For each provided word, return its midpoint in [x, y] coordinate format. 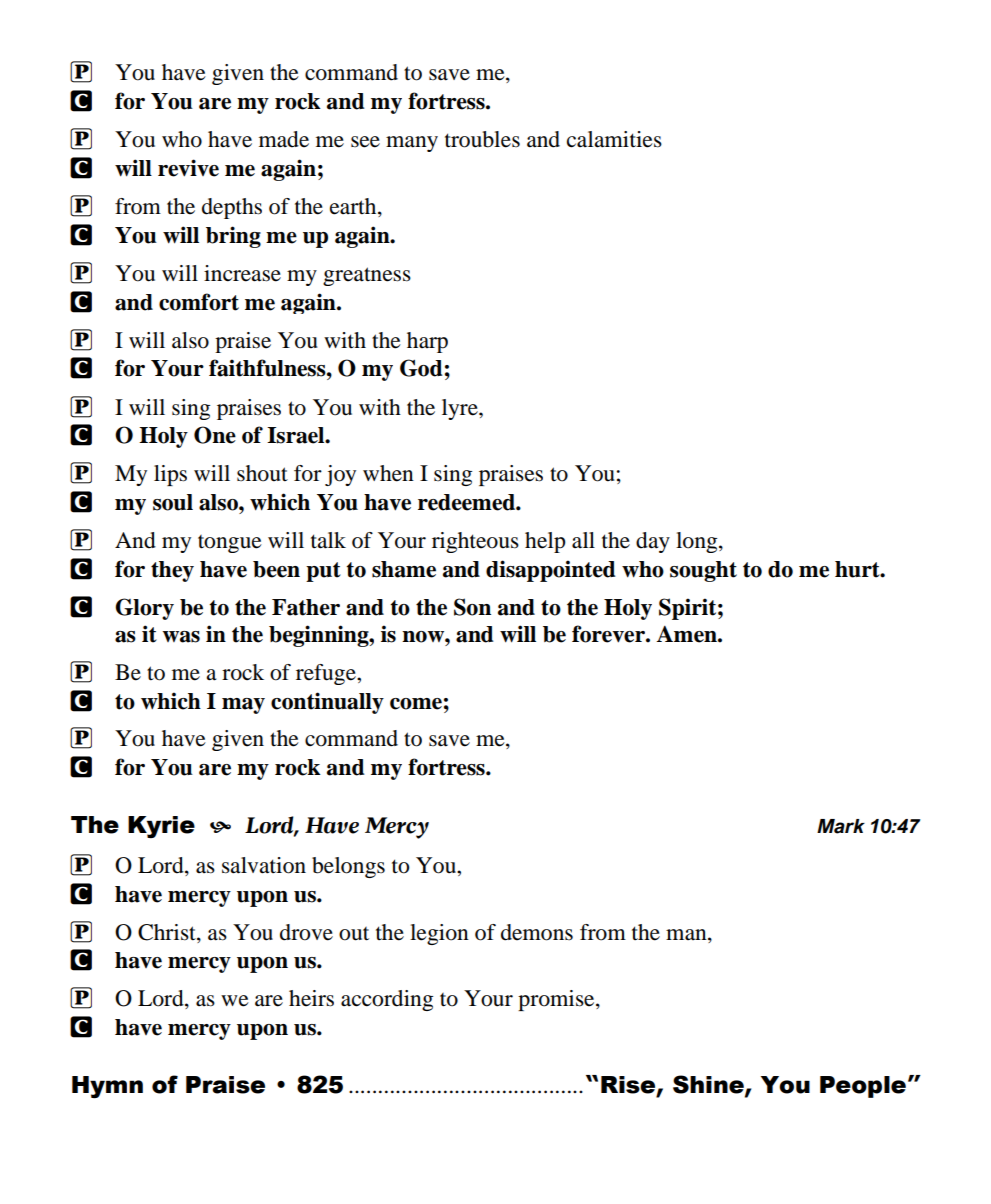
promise [557, 1000]
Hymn [107, 1087]
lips [170, 475]
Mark [841, 826]
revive [188, 168]
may [243, 706]
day [653, 542]
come [416, 704]
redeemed [467, 502]
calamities [614, 139]
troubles [482, 139]
